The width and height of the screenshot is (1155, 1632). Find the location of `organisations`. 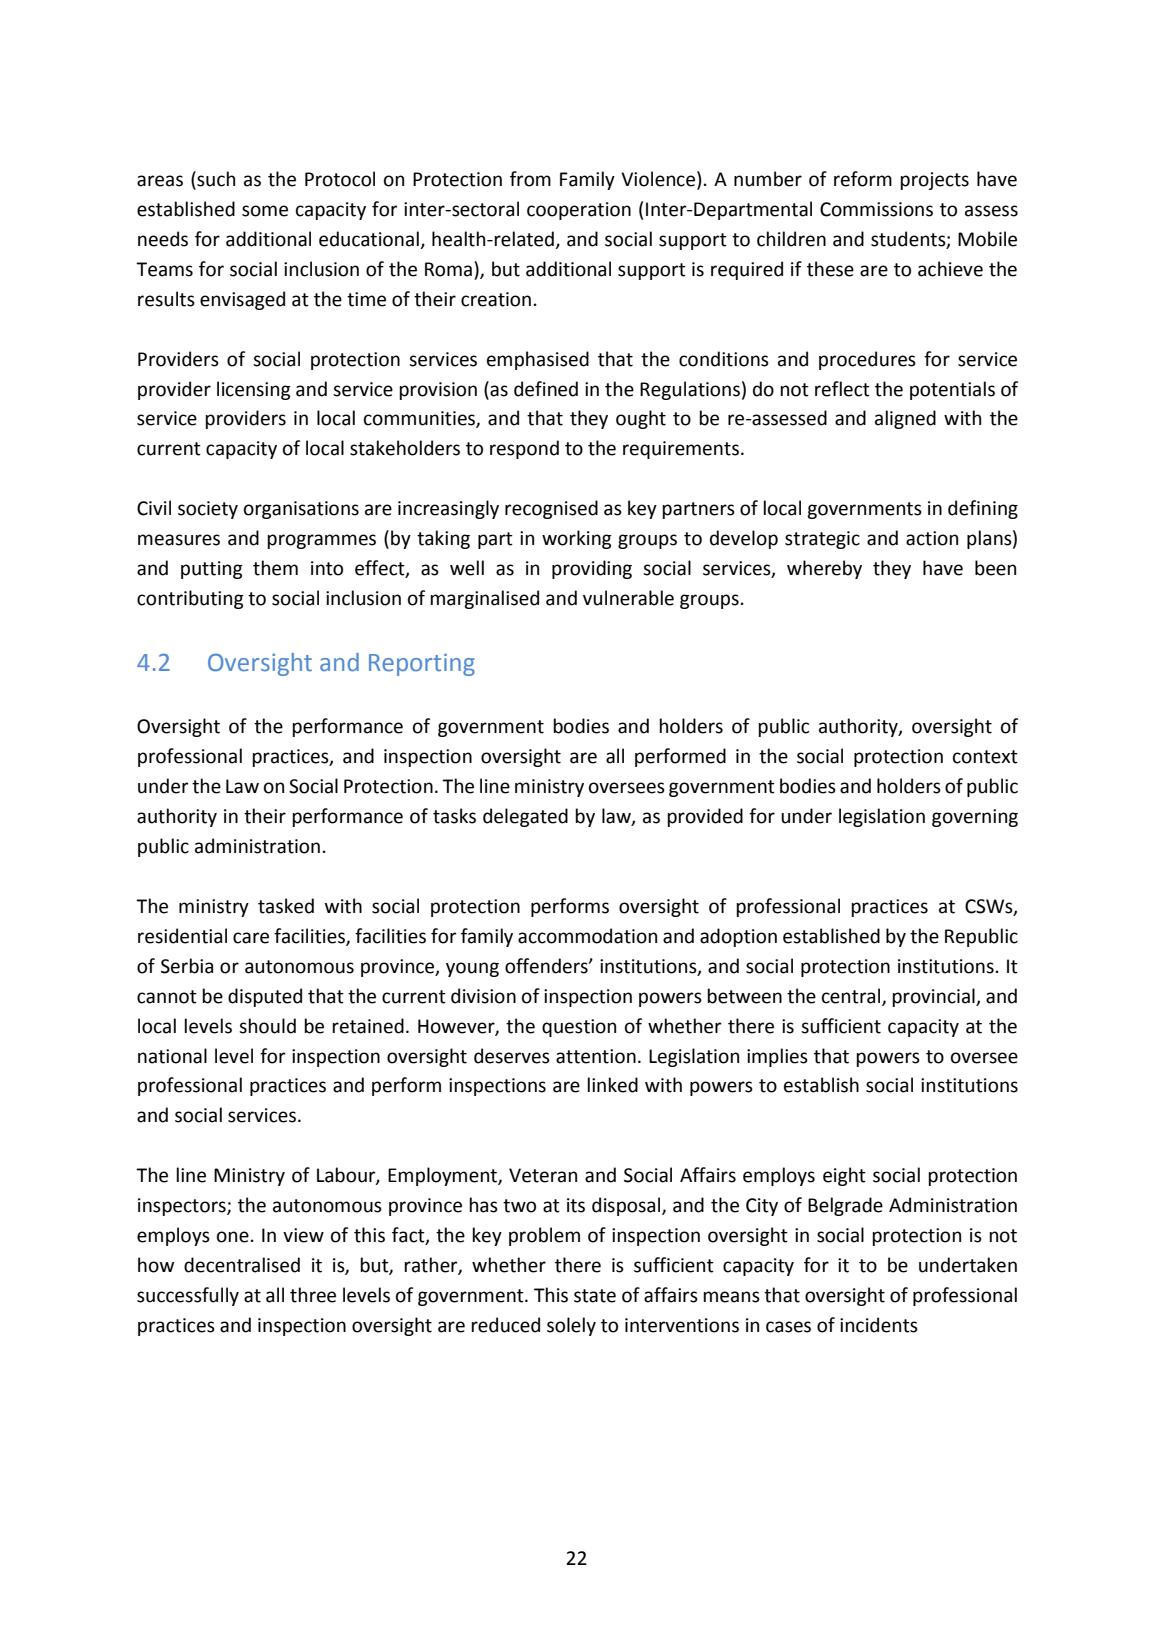

organisations is located at coordinates (301, 510).
